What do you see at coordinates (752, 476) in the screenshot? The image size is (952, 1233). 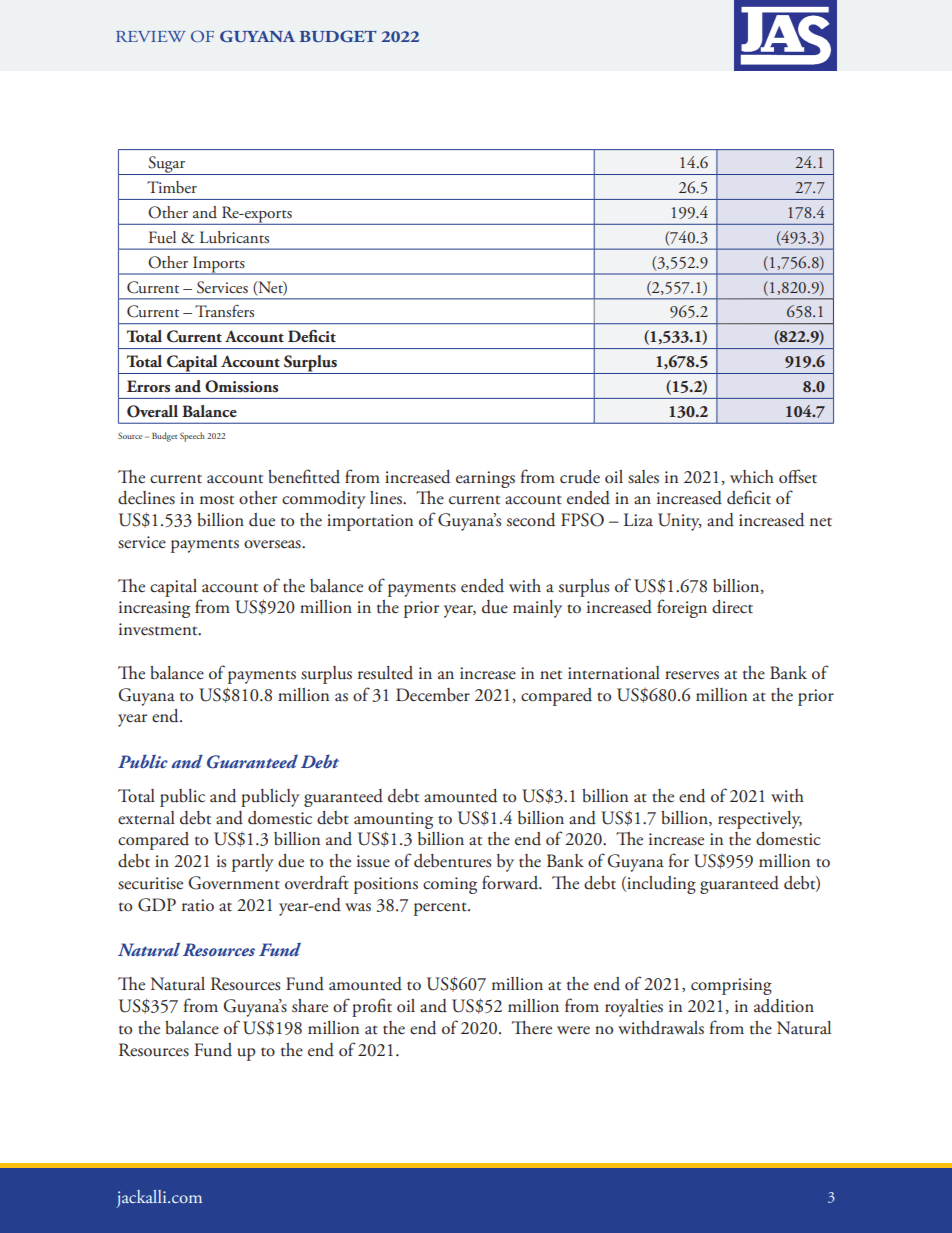 I see `which` at bounding box center [752, 476].
